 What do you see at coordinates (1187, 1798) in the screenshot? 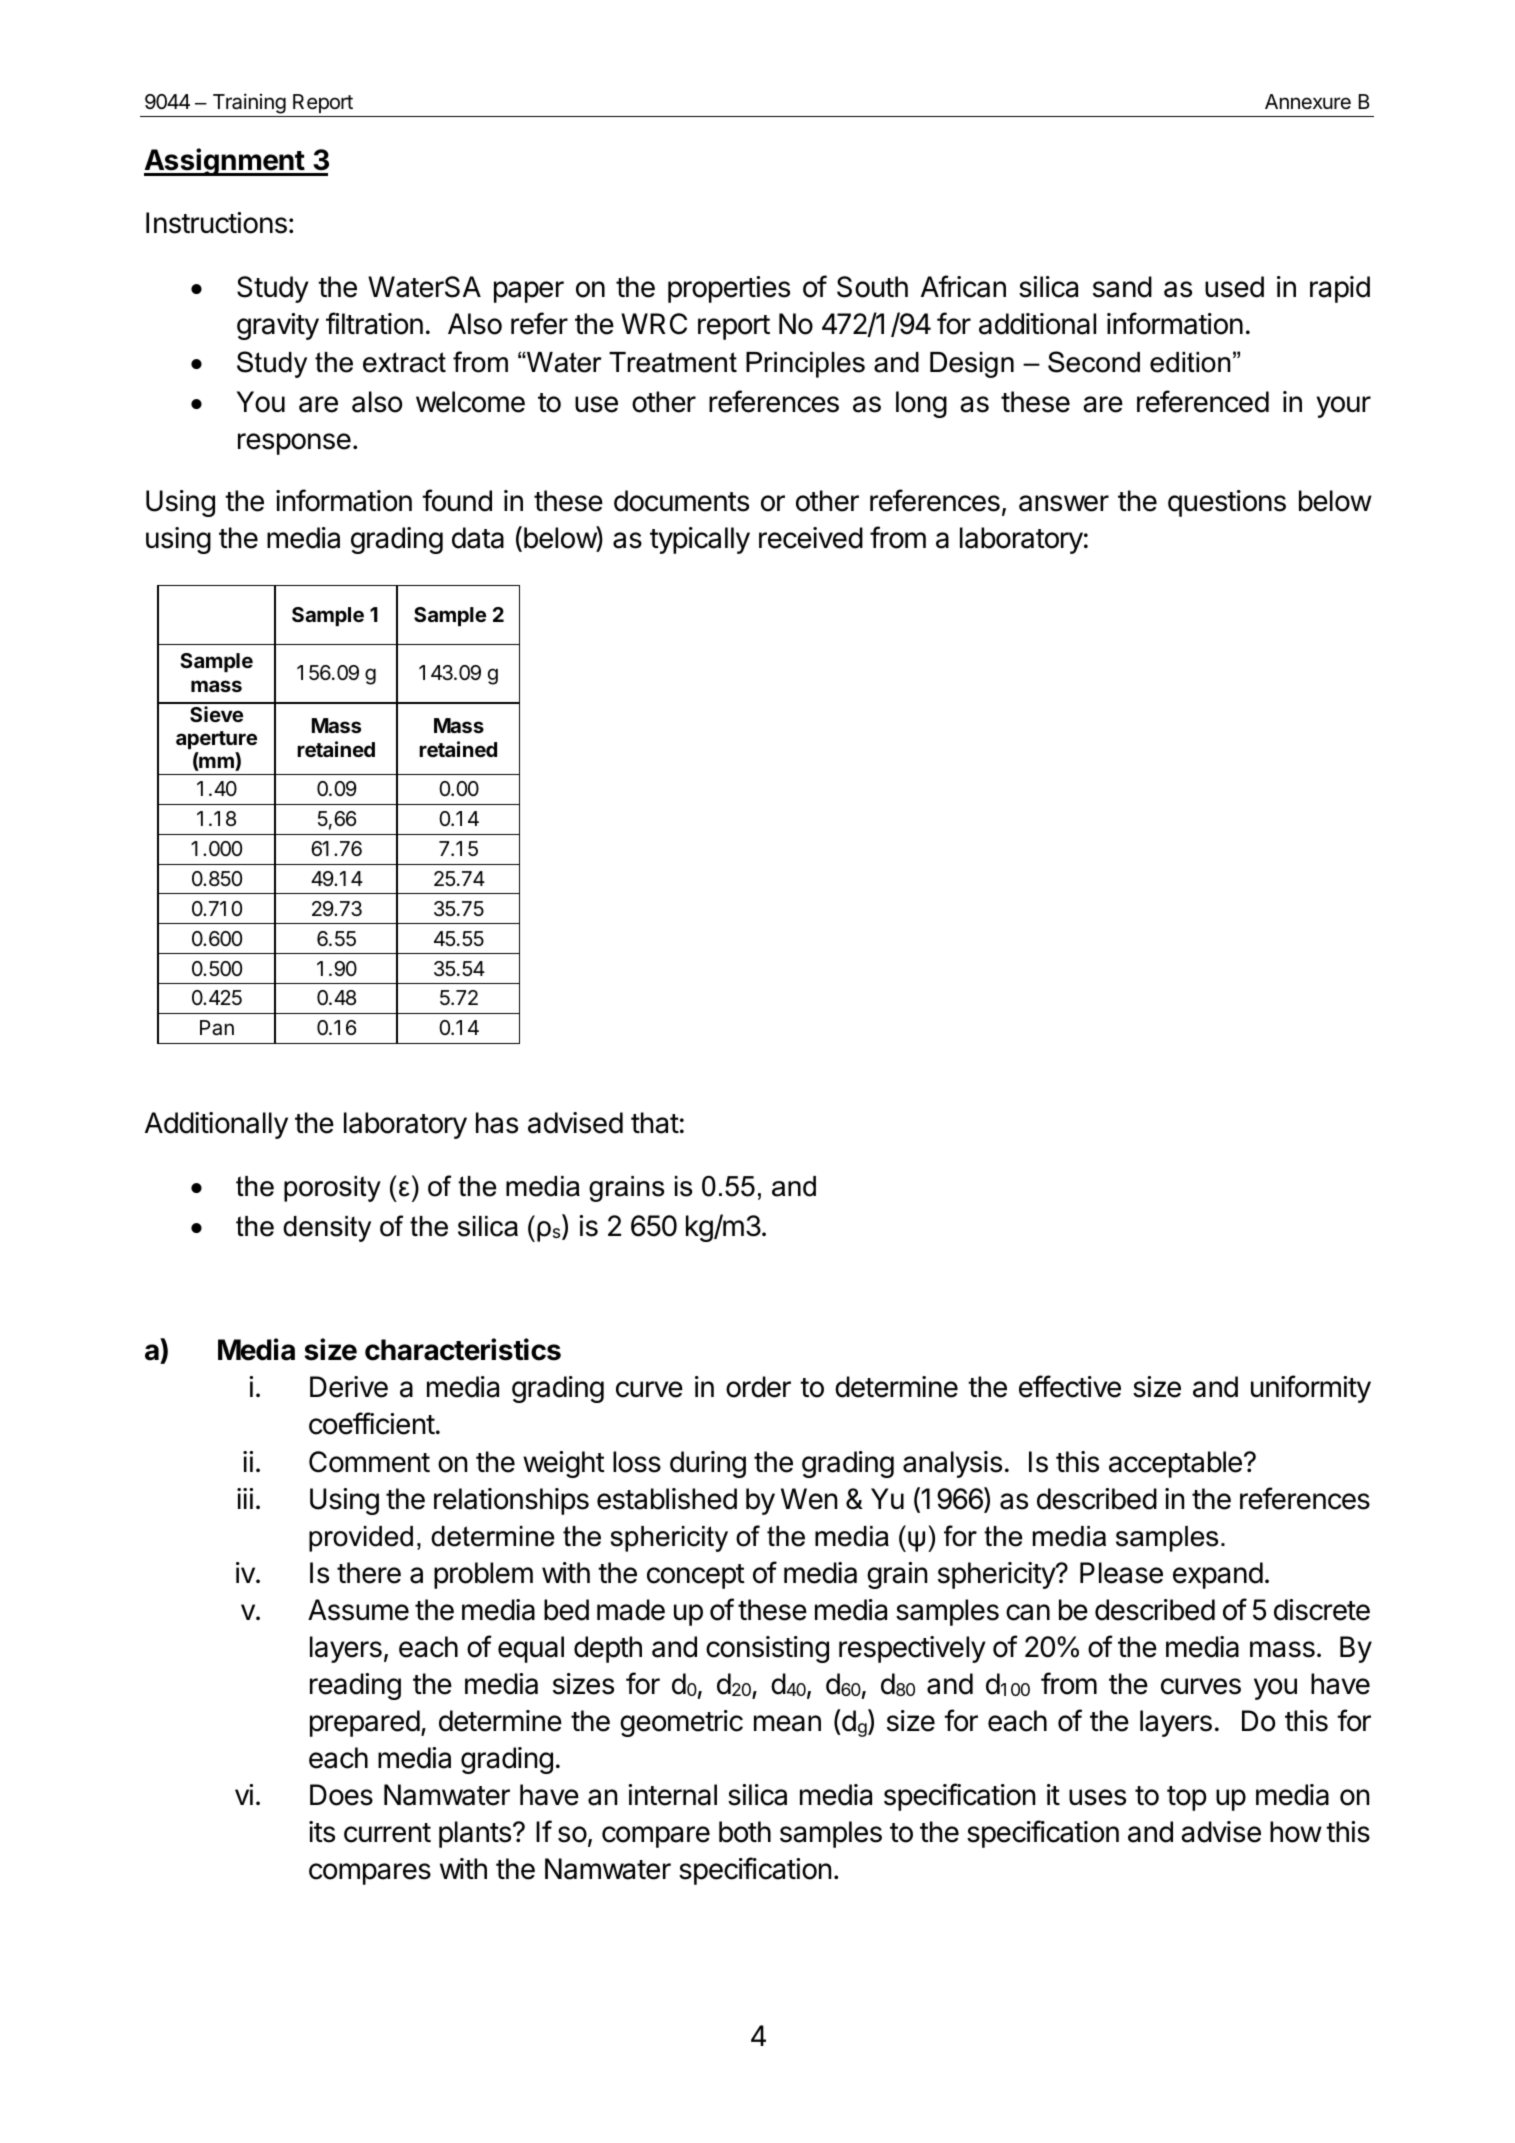
I see `top` at bounding box center [1187, 1798].
